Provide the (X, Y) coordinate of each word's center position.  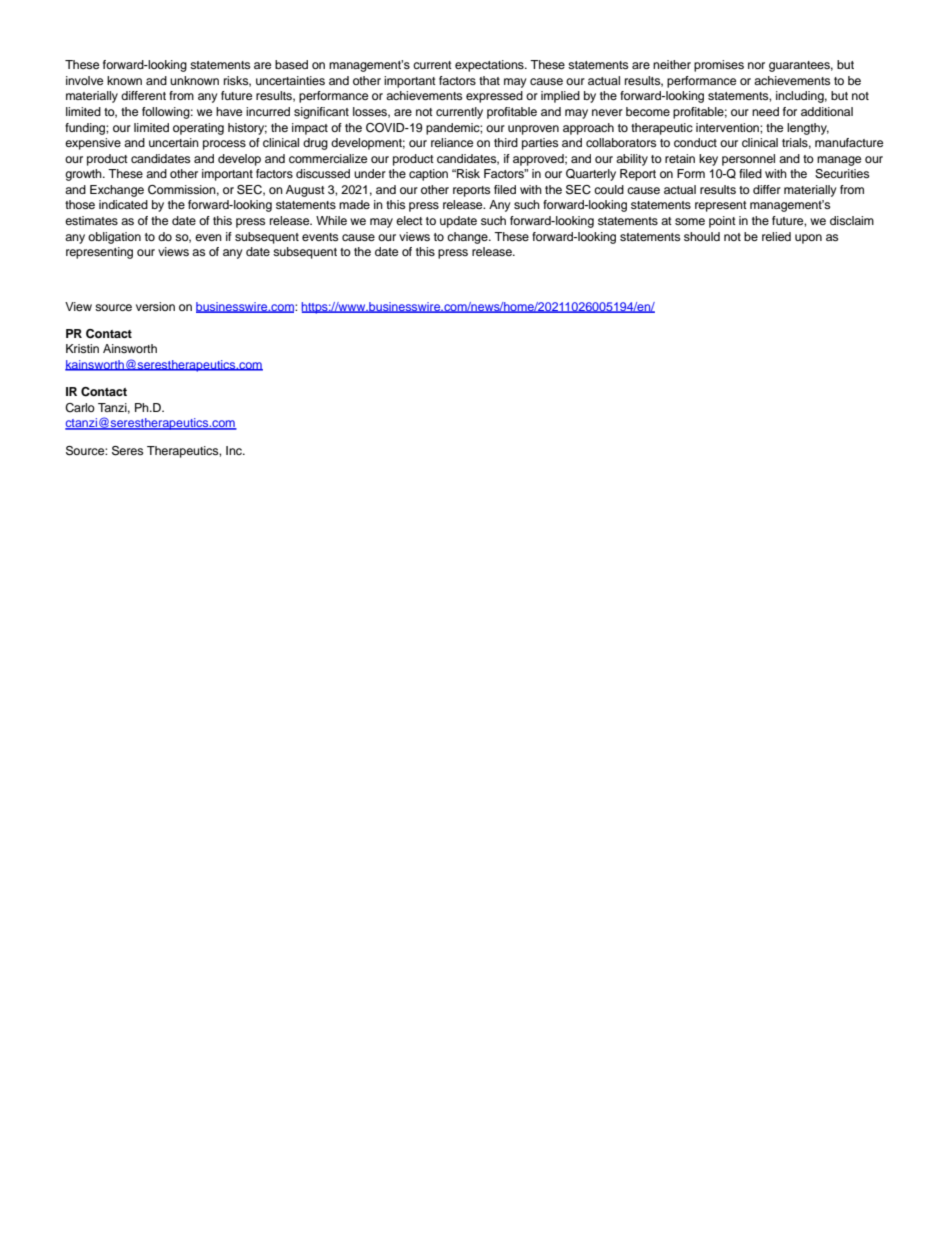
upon (808, 239)
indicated (123, 204)
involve (84, 80)
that (489, 80)
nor (756, 65)
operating (198, 129)
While (331, 220)
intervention (728, 127)
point (722, 222)
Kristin (82, 348)
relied (776, 236)
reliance (452, 142)
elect (409, 220)
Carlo (80, 408)
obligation (114, 238)
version (155, 306)
